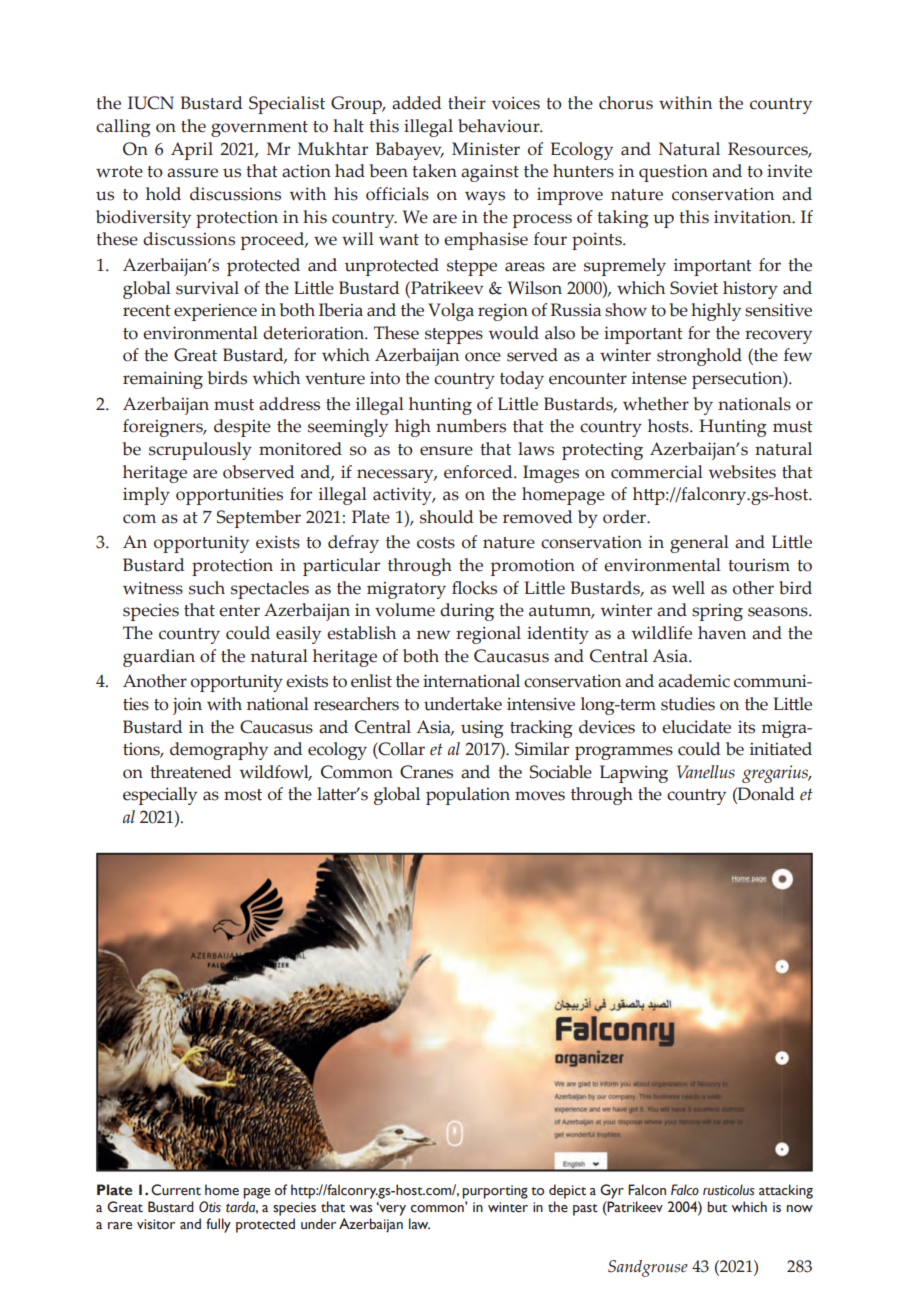 Image resolution: width=909 pixels, height=1316 pixels. Describe the element at coordinates (159, 658) in the screenshot. I see `guardian` at that location.
